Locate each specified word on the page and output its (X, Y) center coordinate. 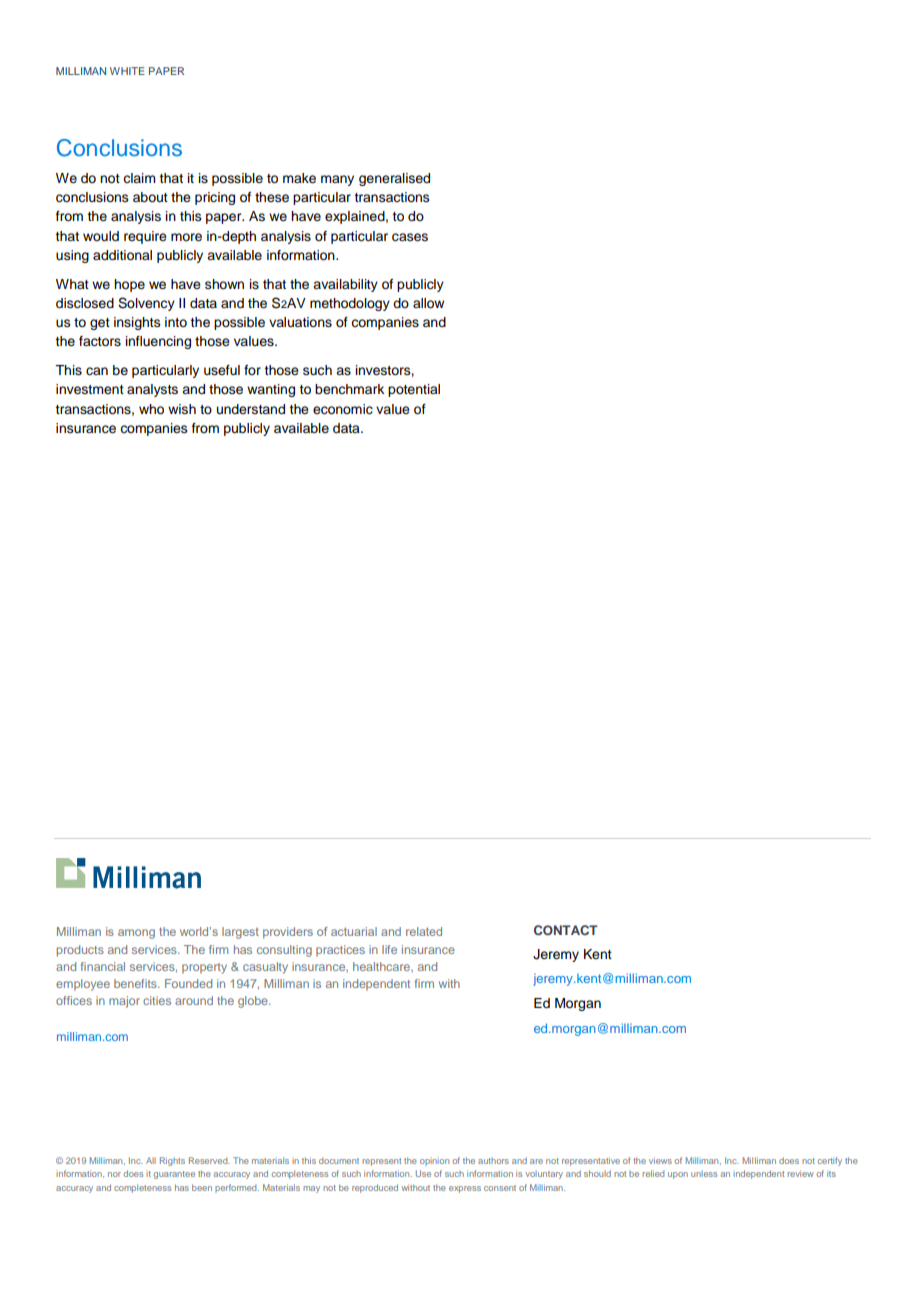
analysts (152, 390)
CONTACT (566, 930)
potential (414, 390)
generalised (394, 179)
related (424, 931)
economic (343, 409)
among (136, 934)
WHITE (127, 71)
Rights (172, 1161)
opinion (434, 1162)
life (389, 949)
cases (410, 237)
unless (704, 1174)
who (151, 409)
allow (428, 303)
